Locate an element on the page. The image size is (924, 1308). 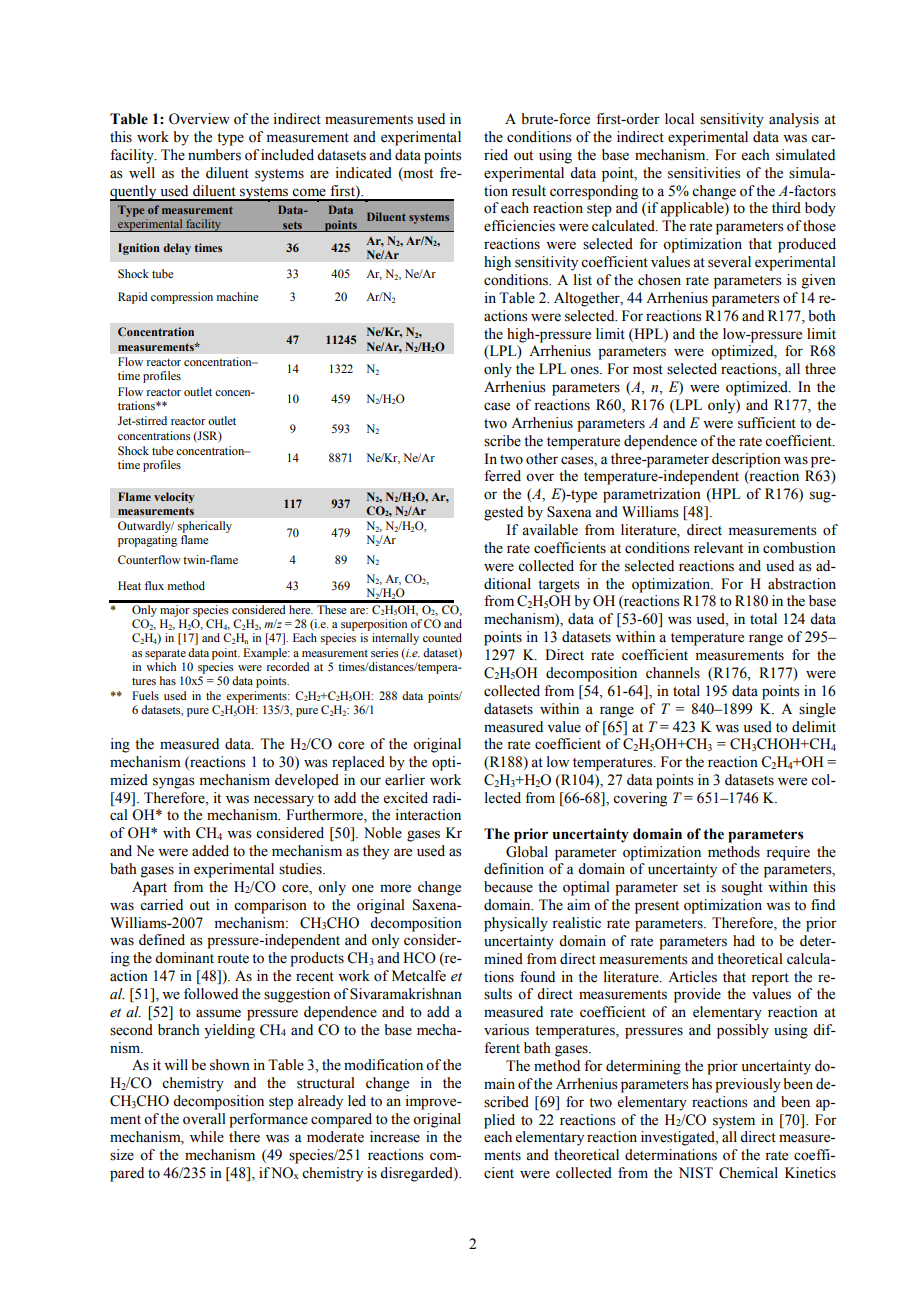
efficiencies is located at coordinates (519, 226).
